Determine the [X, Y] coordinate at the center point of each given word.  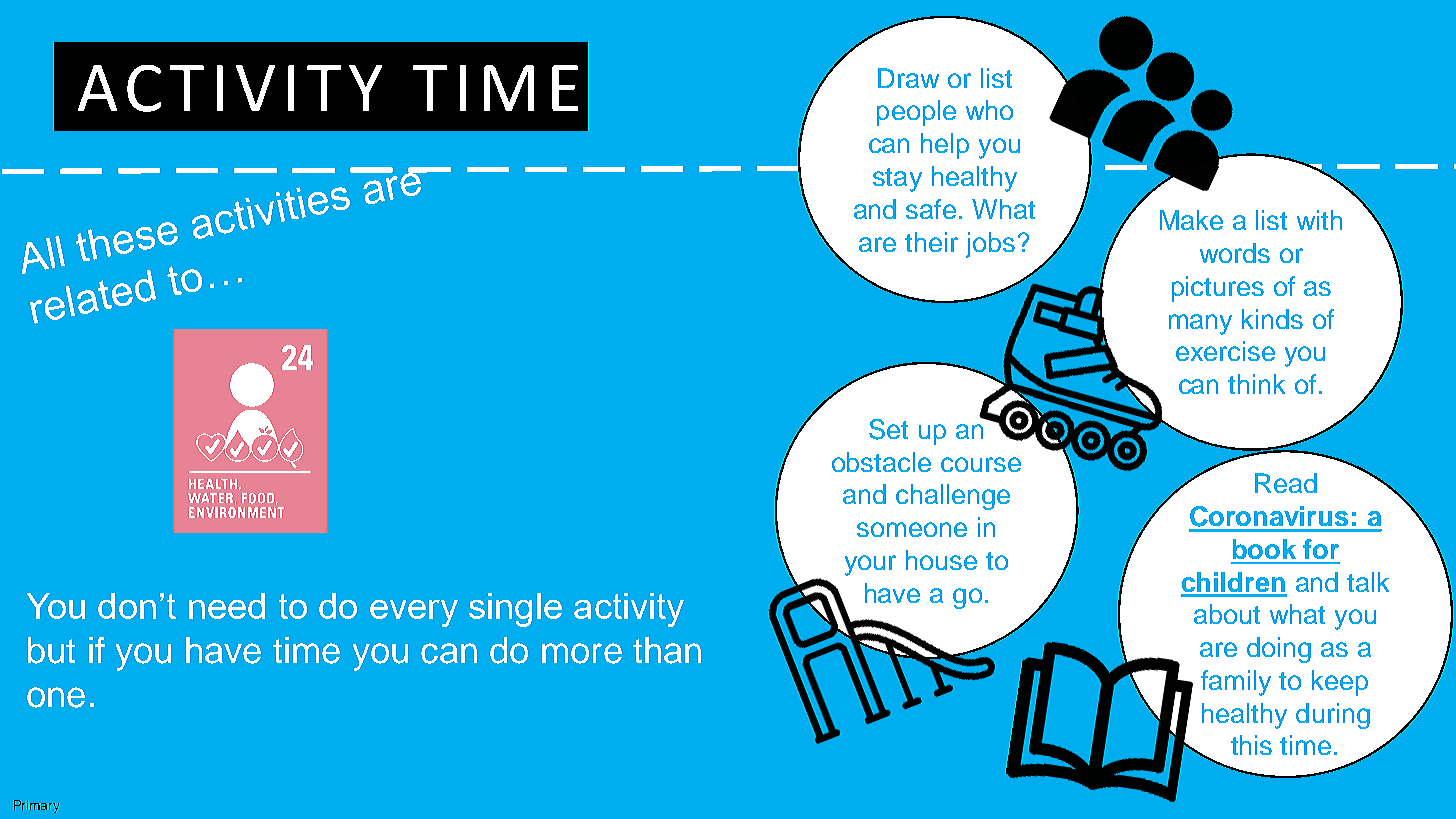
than [667, 650]
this [1251, 745]
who [989, 110]
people [916, 113]
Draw [908, 78]
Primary [36, 806]
